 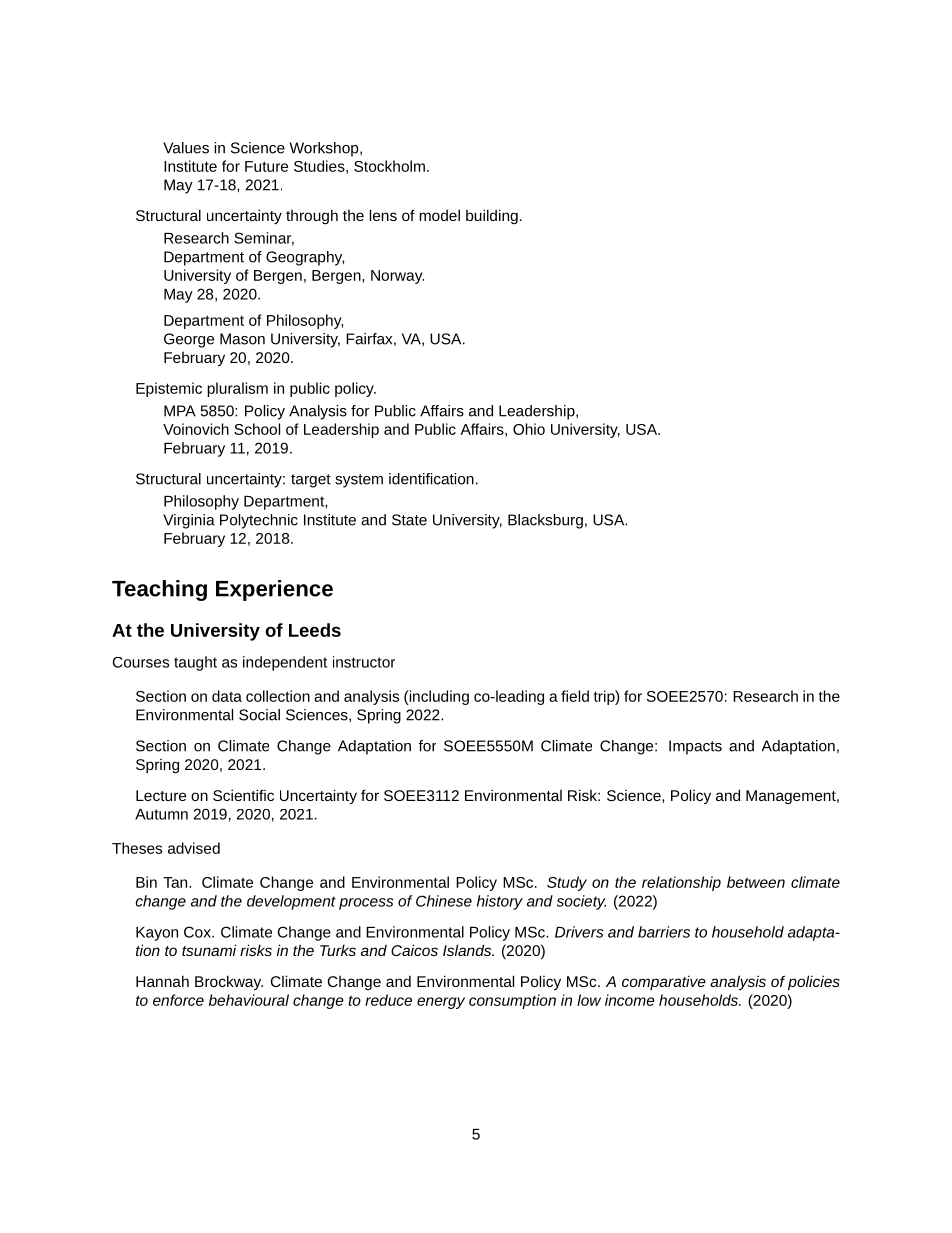 What do you see at coordinates (274, 590) in the screenshot?
I see `Experience` at bounding box center [274, 590].
